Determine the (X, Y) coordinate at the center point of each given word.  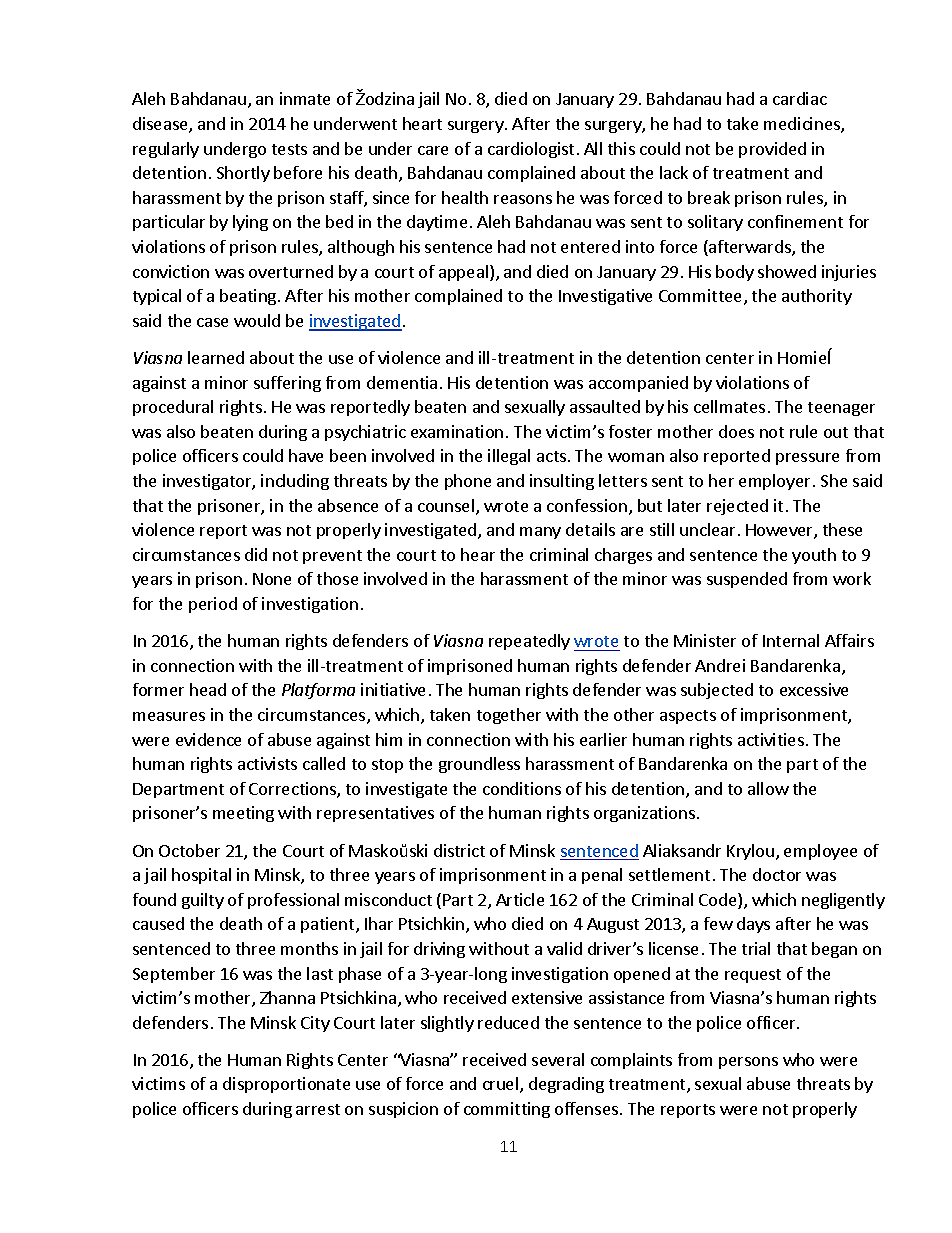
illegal (509, 457)
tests (289, 149)
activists (267, 763)
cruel (502, 1085)
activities (771, 739)
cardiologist (531, 150)
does (736, 431)
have (306, 455)
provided (772, 150)
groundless (479, 765)
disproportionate (286, 1085)
